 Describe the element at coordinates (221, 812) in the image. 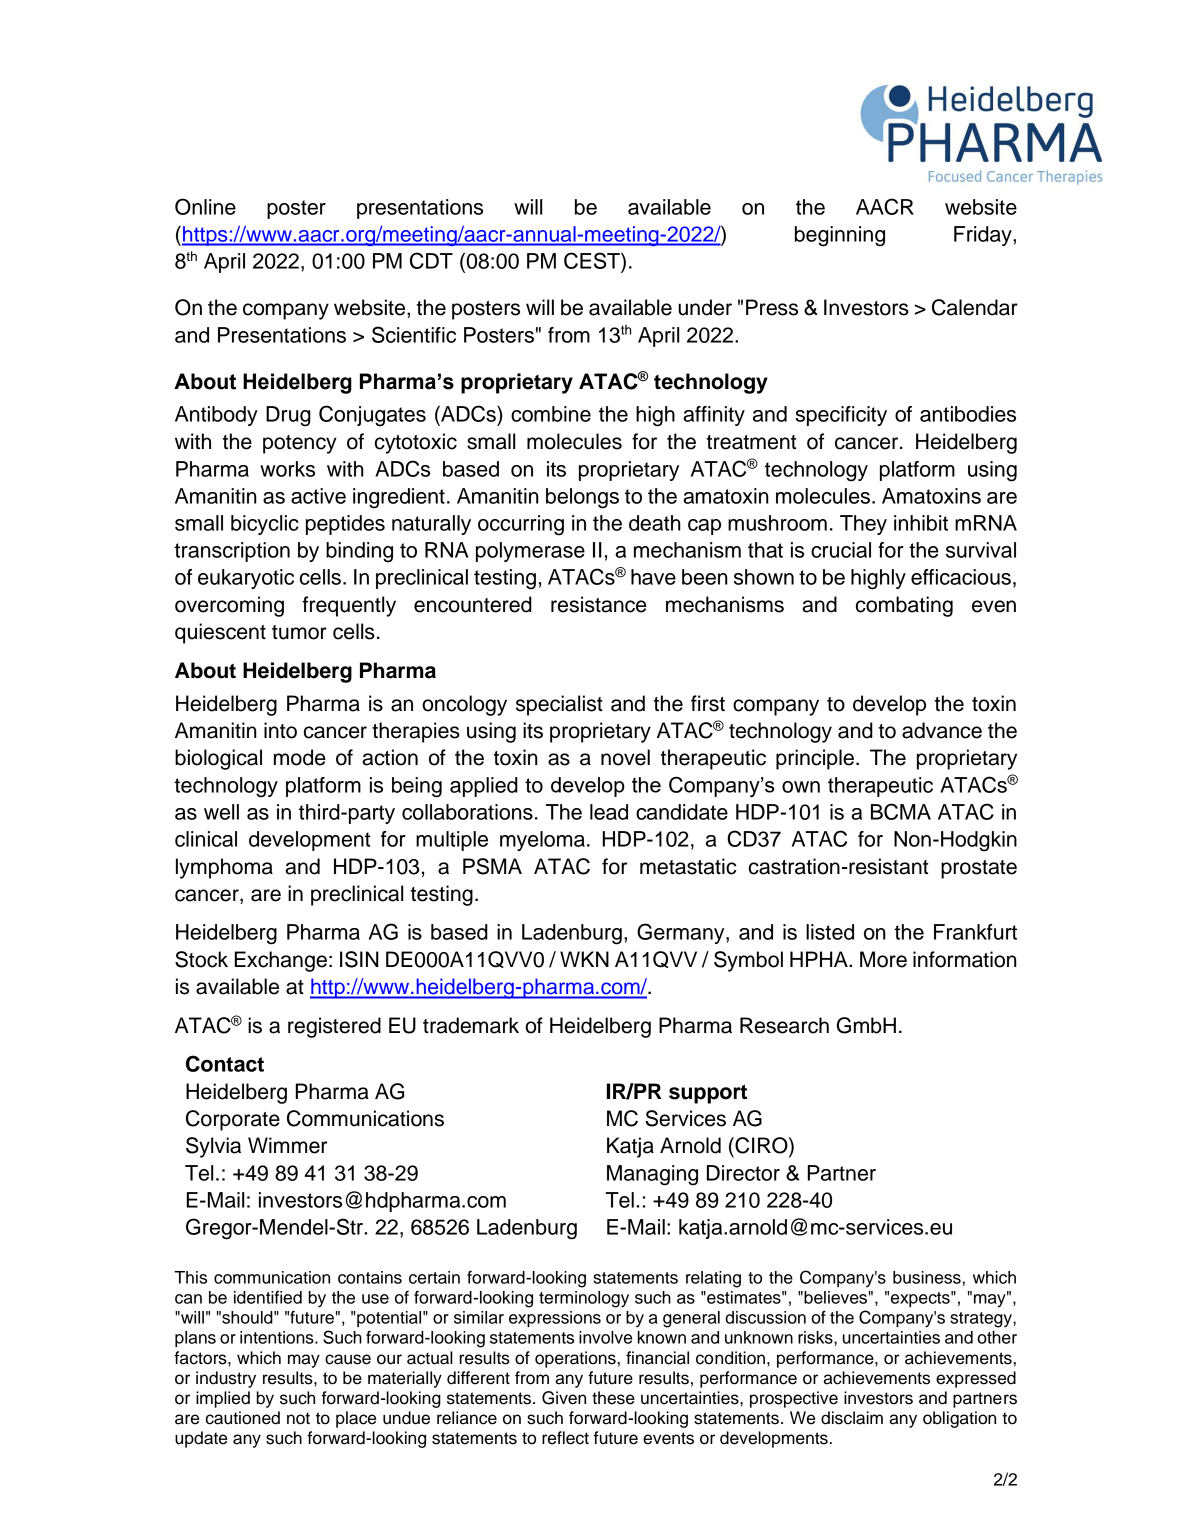

I see `well` at that location.
